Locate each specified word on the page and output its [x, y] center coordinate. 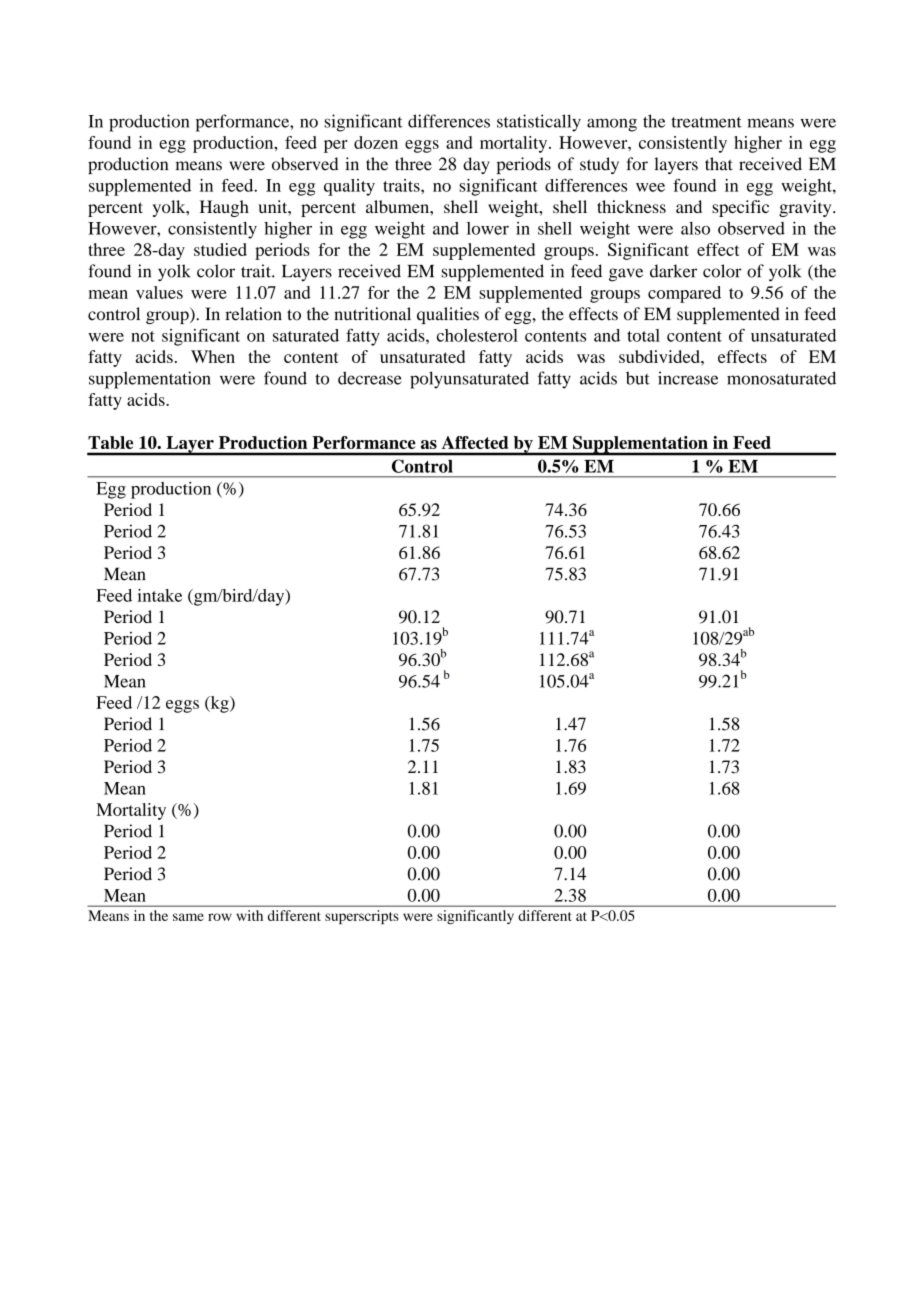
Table [110, 442]
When [213, 356]
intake [159, 595]
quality [349, 187]
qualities [448, 315]
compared [684, 294]
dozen [376, 142]
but [638, 378]
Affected [475, 442]
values [159, 292]
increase [688, 378]
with [249, 915]
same [188, 917]
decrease [370, 378]
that [719, 164]
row [220, 917]
